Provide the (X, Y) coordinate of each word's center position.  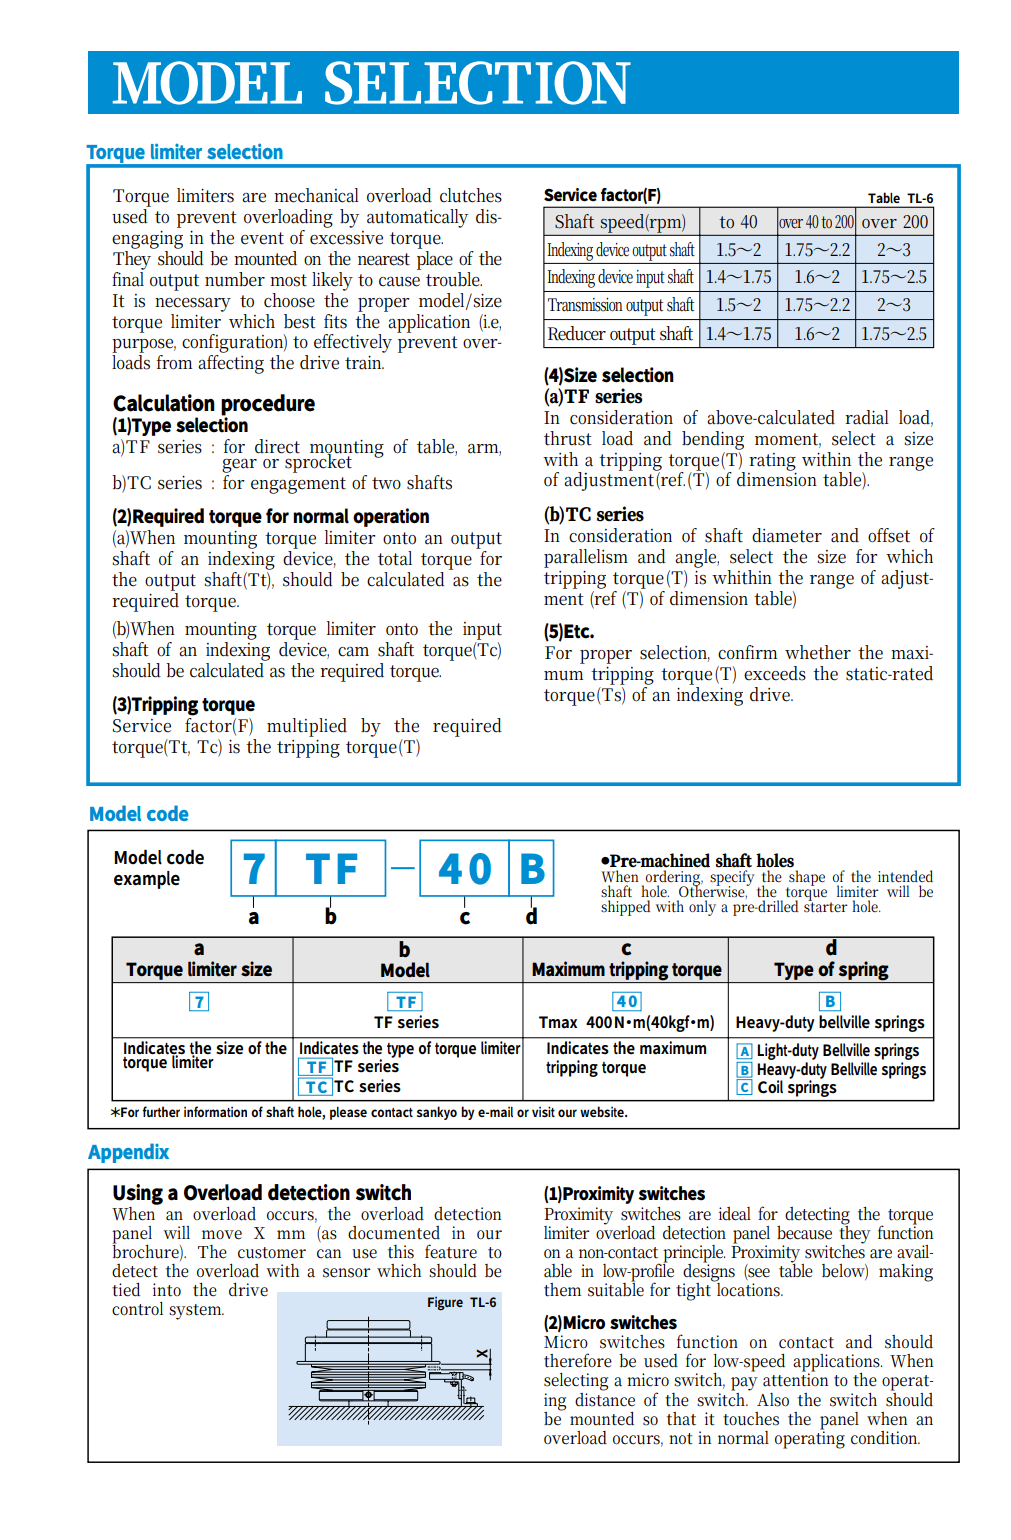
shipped (626, 908)
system (196, 1312)
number (235, 279)
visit (543, 1111)
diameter (787, 535)
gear (239, 465)
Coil (770, 1087)
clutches (471, 195)
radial (867, 417)
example (147, 880)
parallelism (586, 558)
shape (806, 879)
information (215, 1111)
